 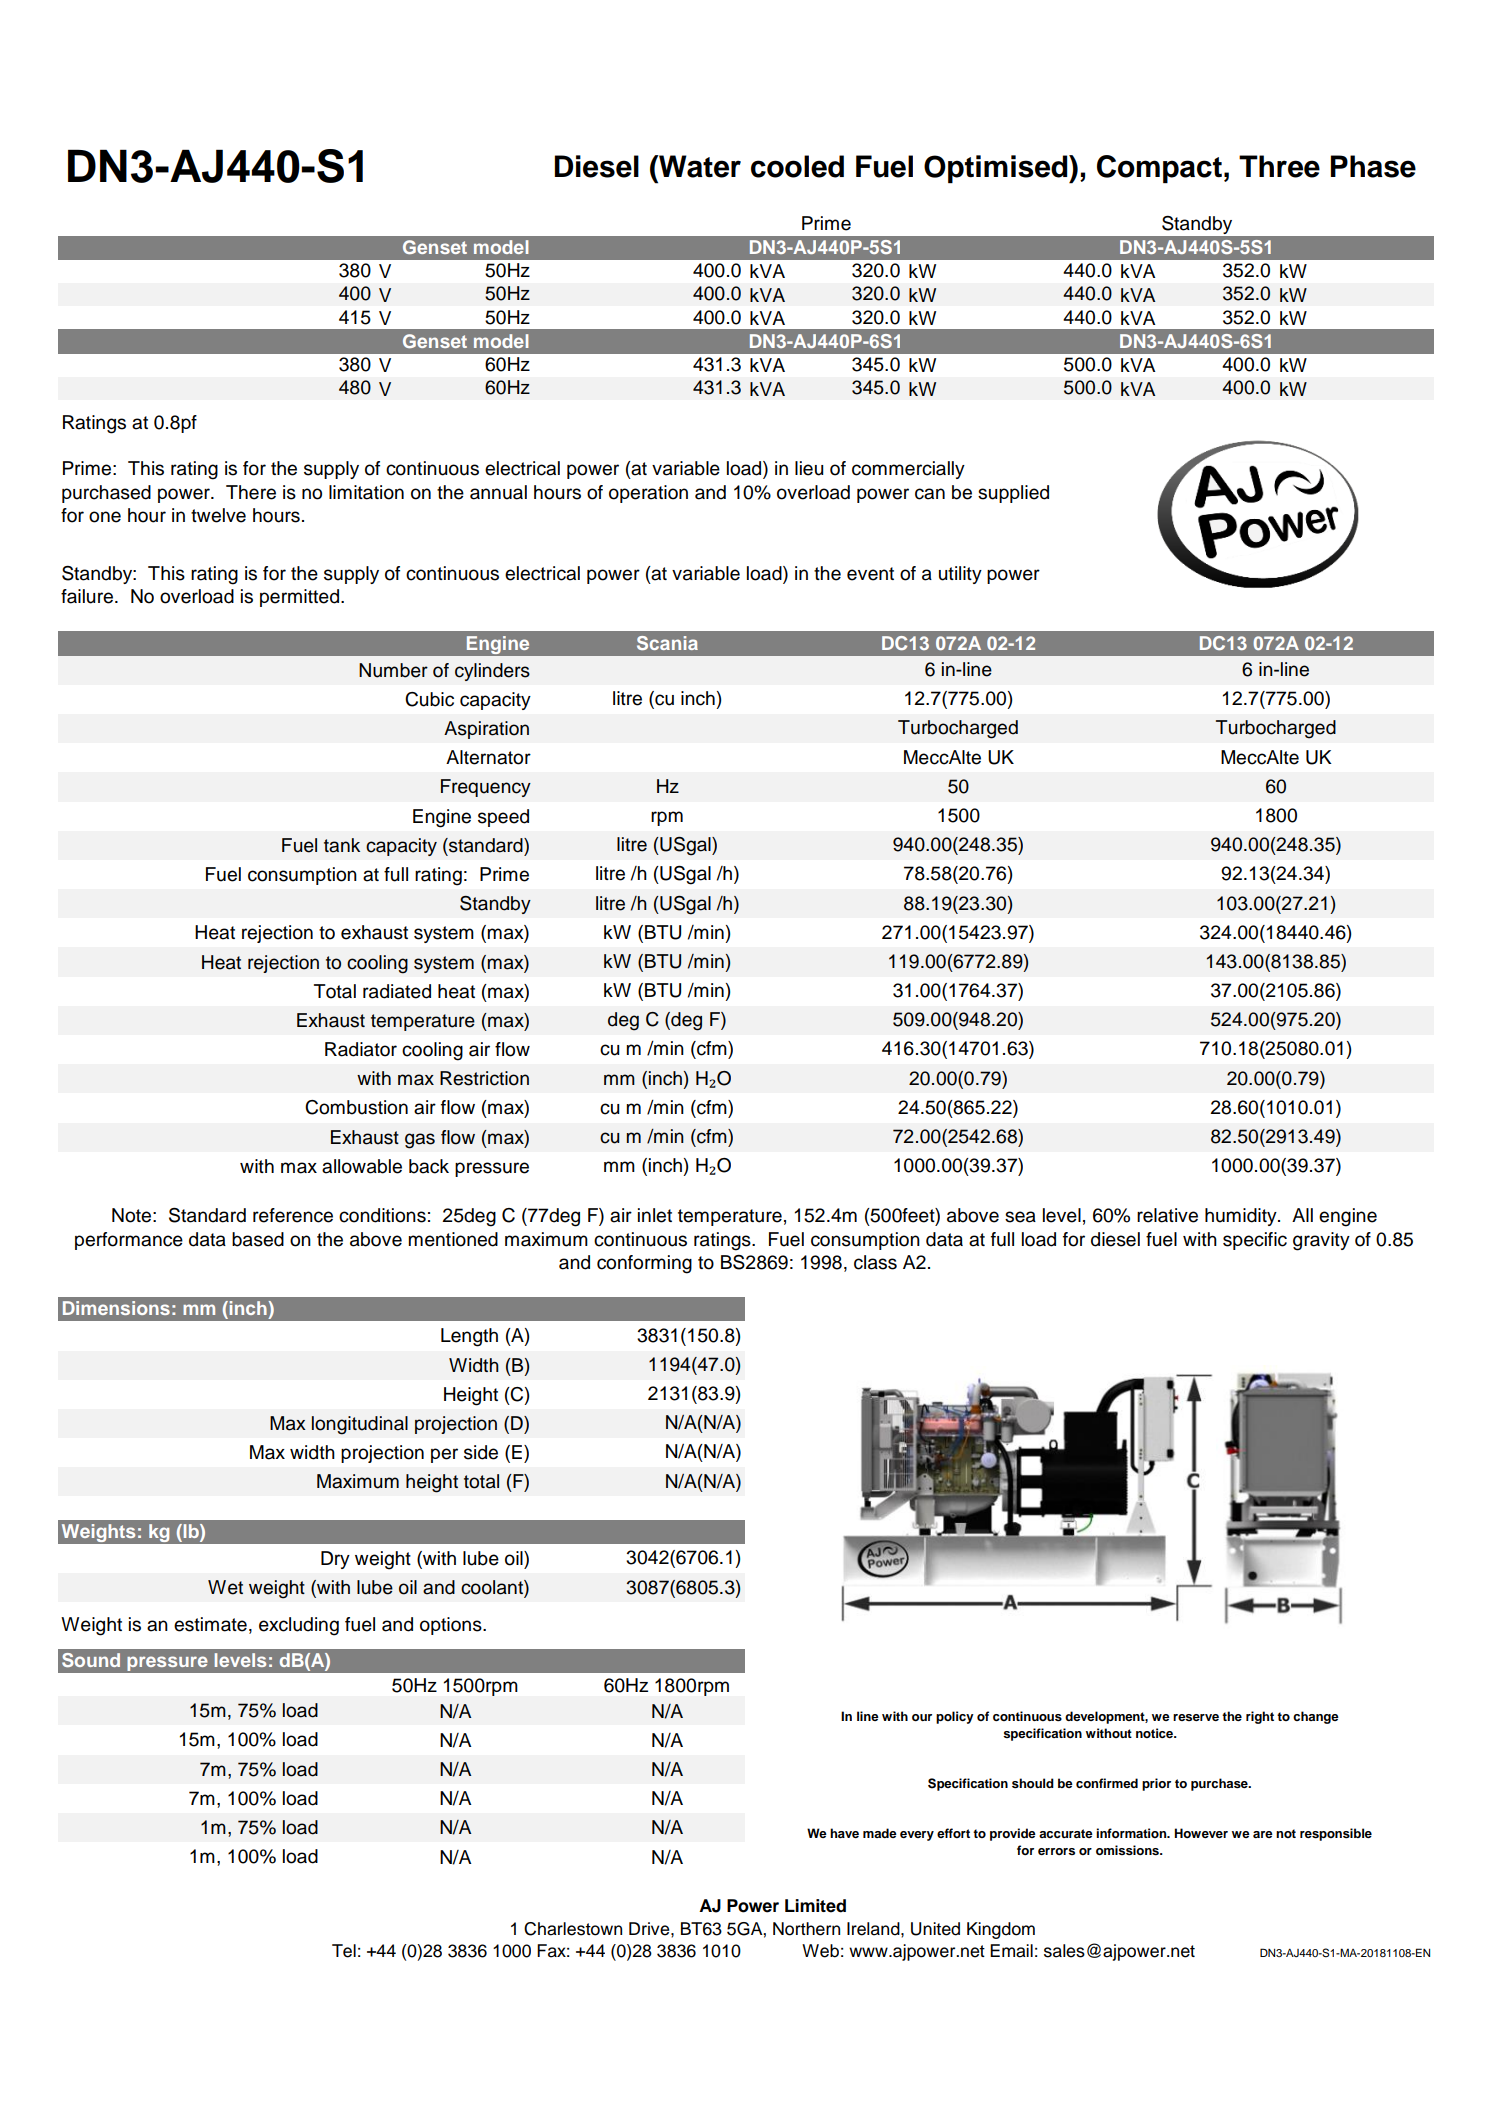 What do you see at coordinates (667, 643) in the page?
I see `Scania` at bounding box center [667, 643].
